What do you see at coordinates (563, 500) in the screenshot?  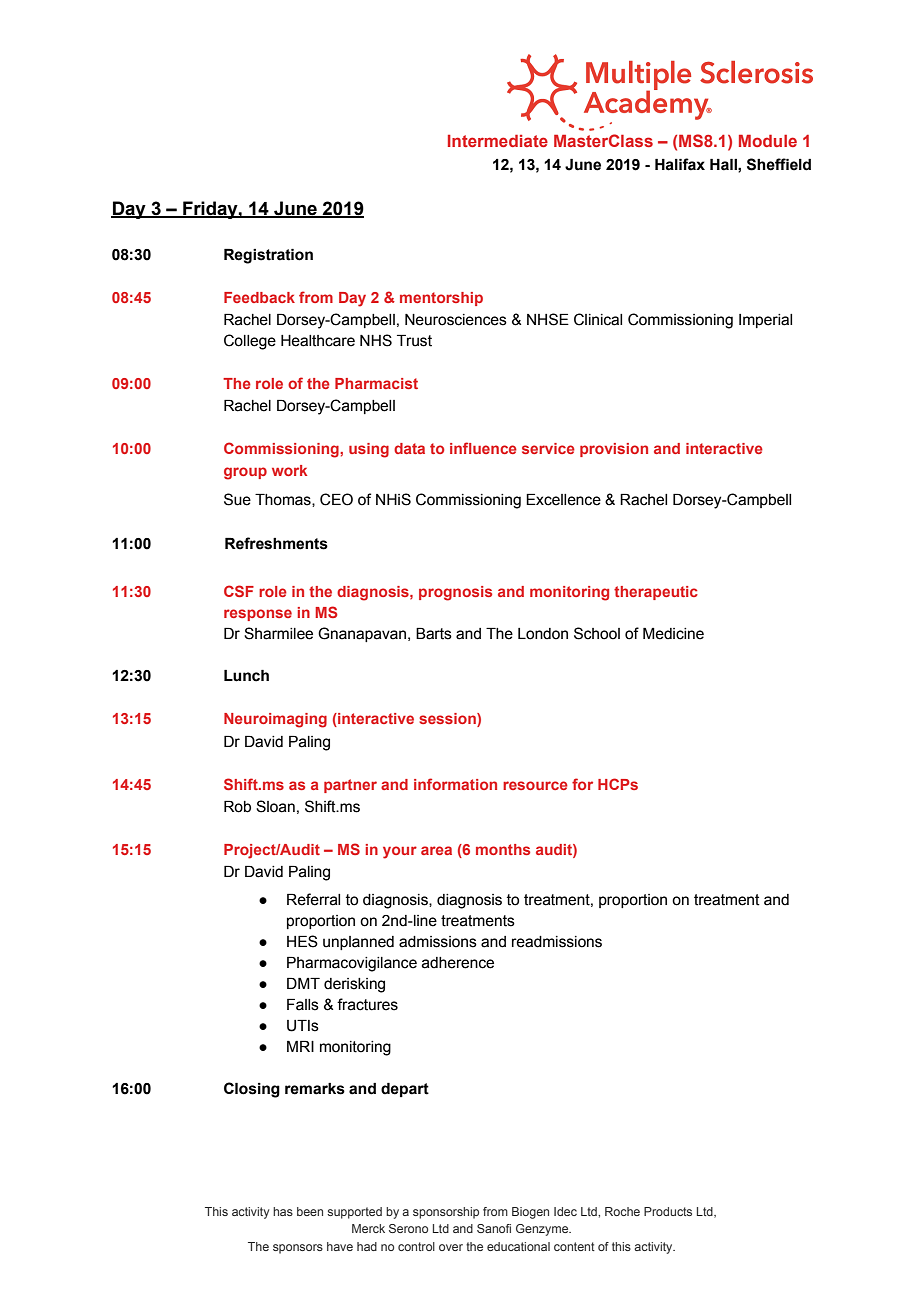 I see `Excellence` at bounding box center [563, 500].
